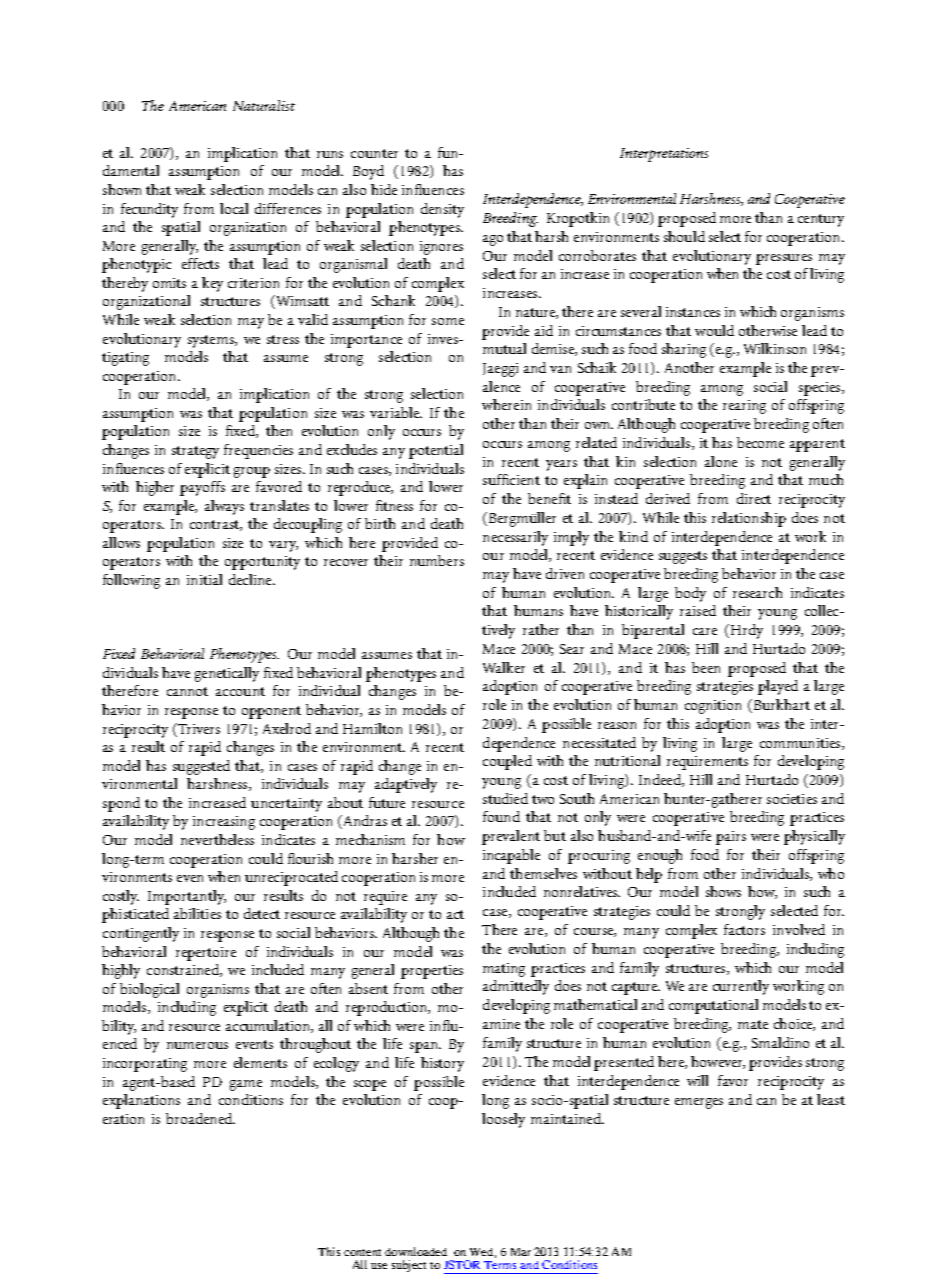 This page has height=1288, width=950. What do you see at coordinates (504, 667) in the page?
I see `Walker` at bounding box center [504, 667].
